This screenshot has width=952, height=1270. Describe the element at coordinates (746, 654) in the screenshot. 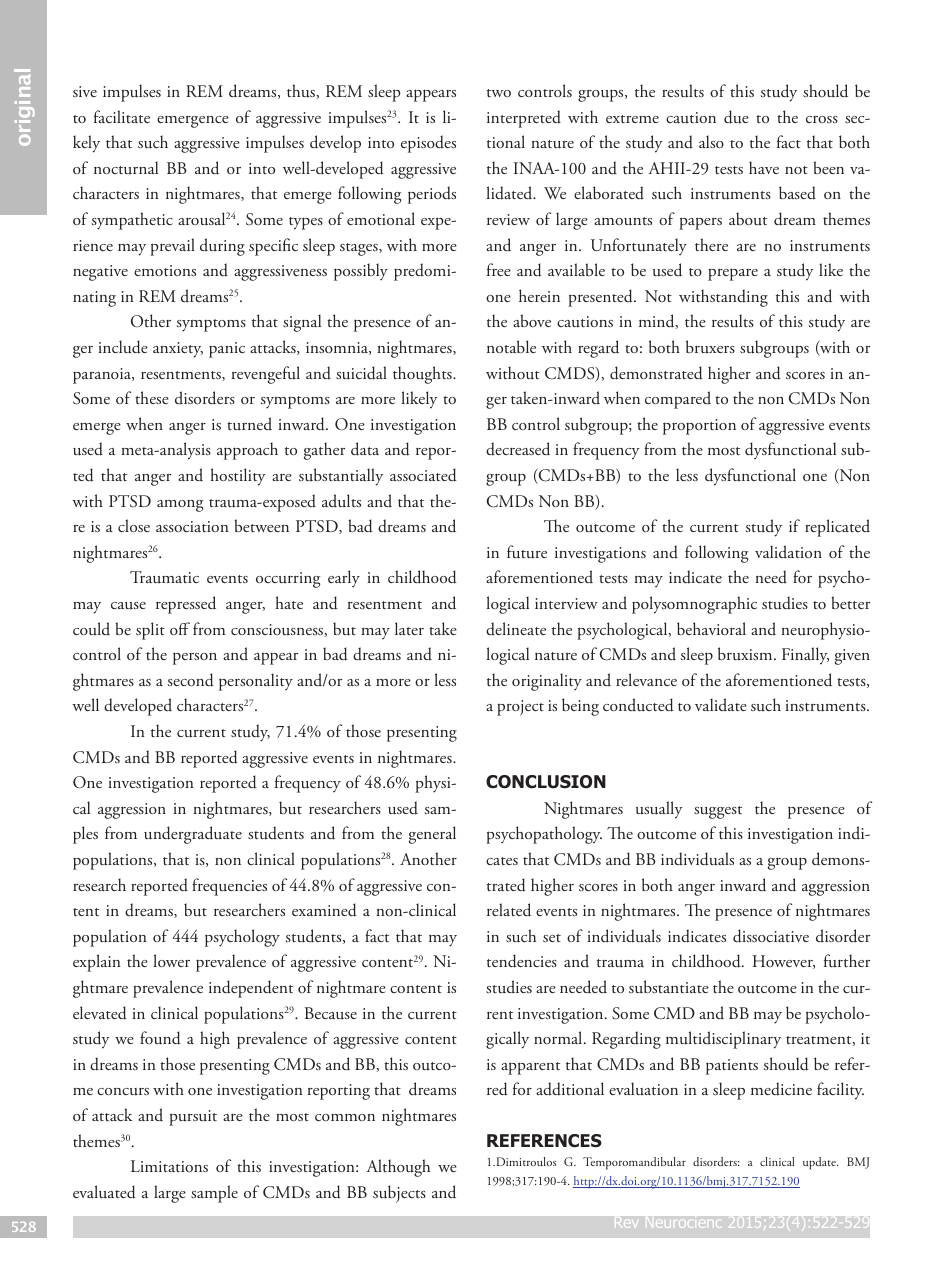

I see `bruxism` at that location.
